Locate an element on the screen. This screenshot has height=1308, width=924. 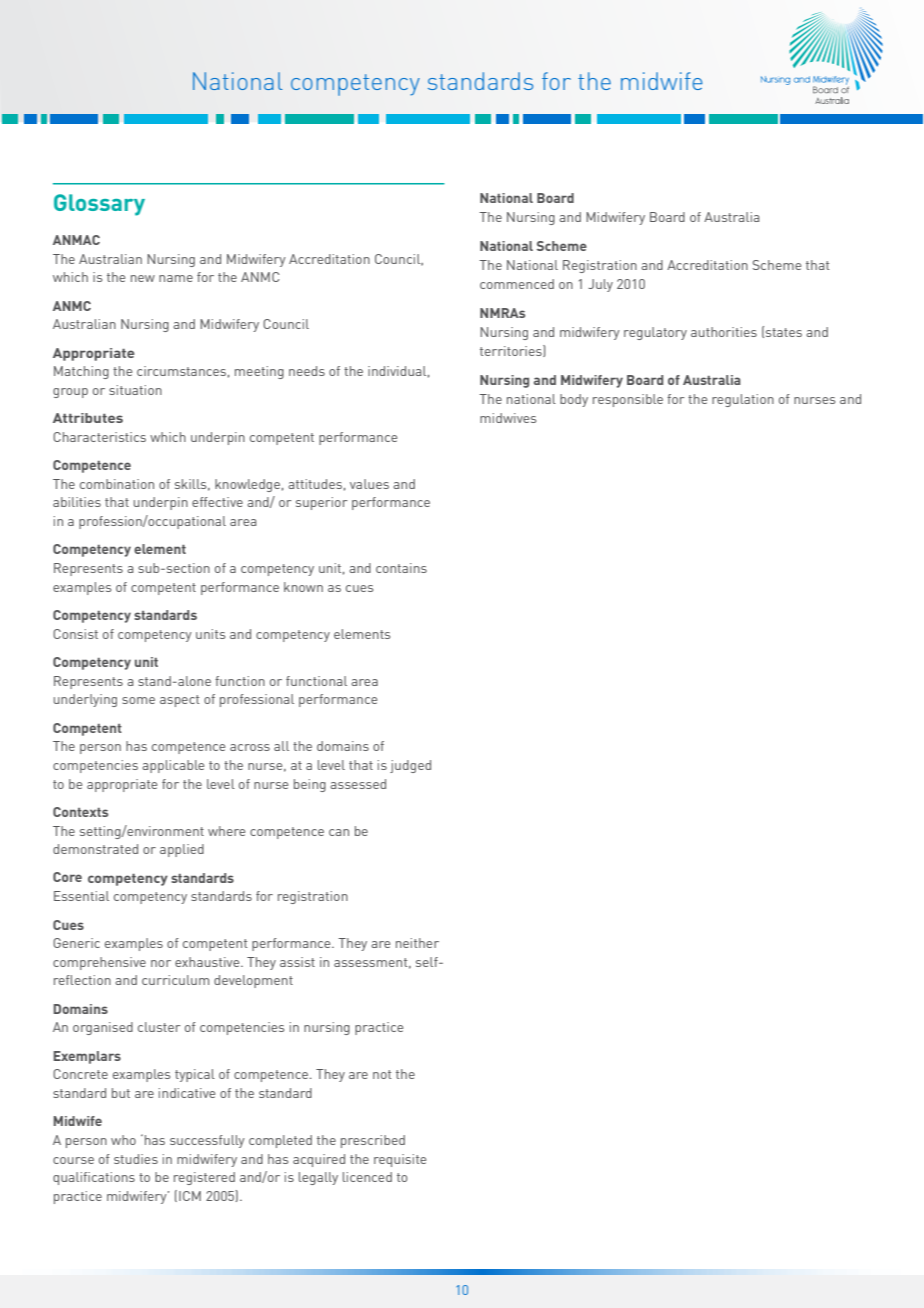
studies is located at coordinates (136, 1159).
